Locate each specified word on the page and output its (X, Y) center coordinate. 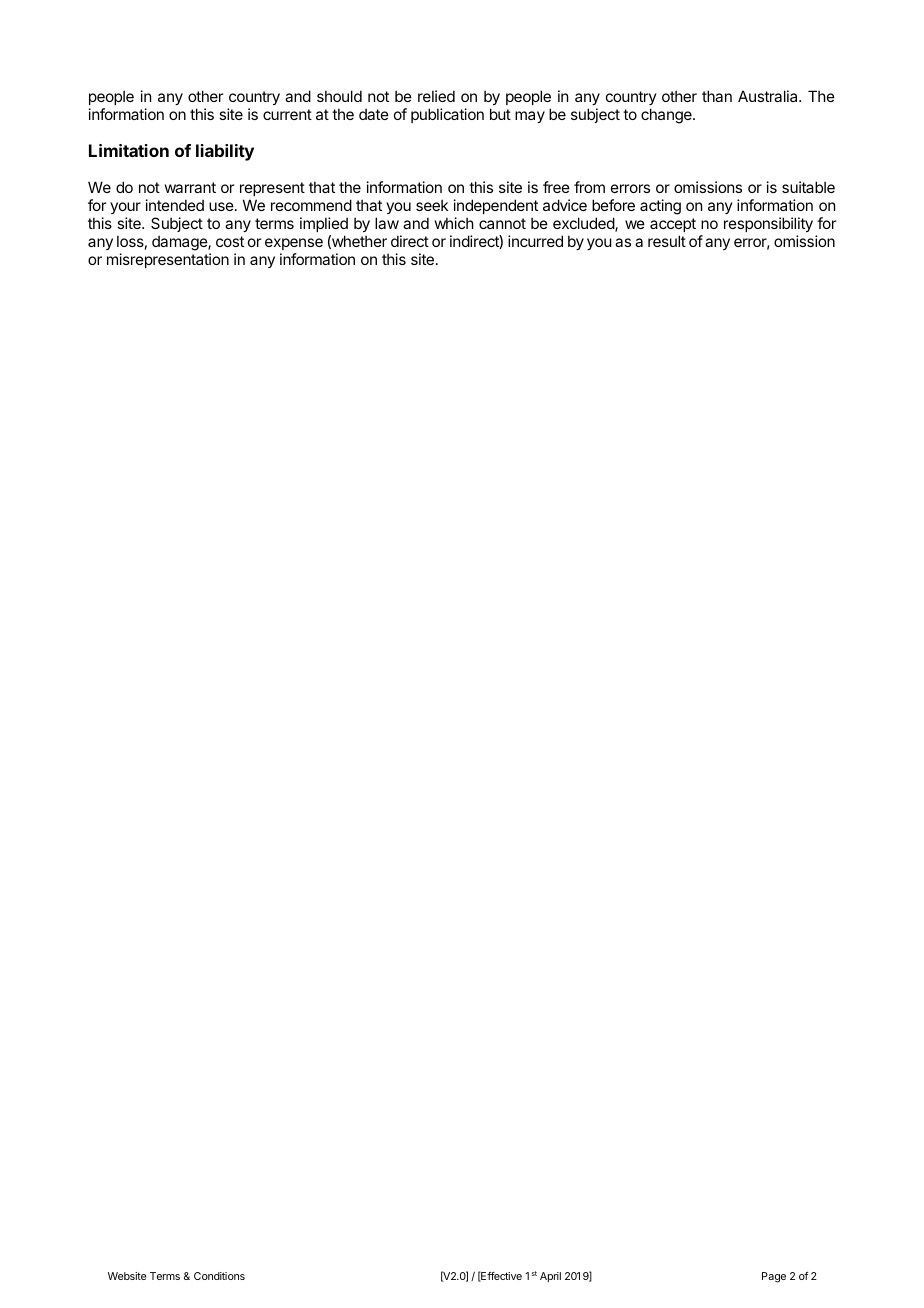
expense (294, 244)
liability (225, 152)
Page (774, 1277)
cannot (502, 223)
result (667, 241)
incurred (535, 241)
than (717, 96)
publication (447, 115)
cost (230, 241)
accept (673, 225)
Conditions (219, 1276)
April (550, 1277)
